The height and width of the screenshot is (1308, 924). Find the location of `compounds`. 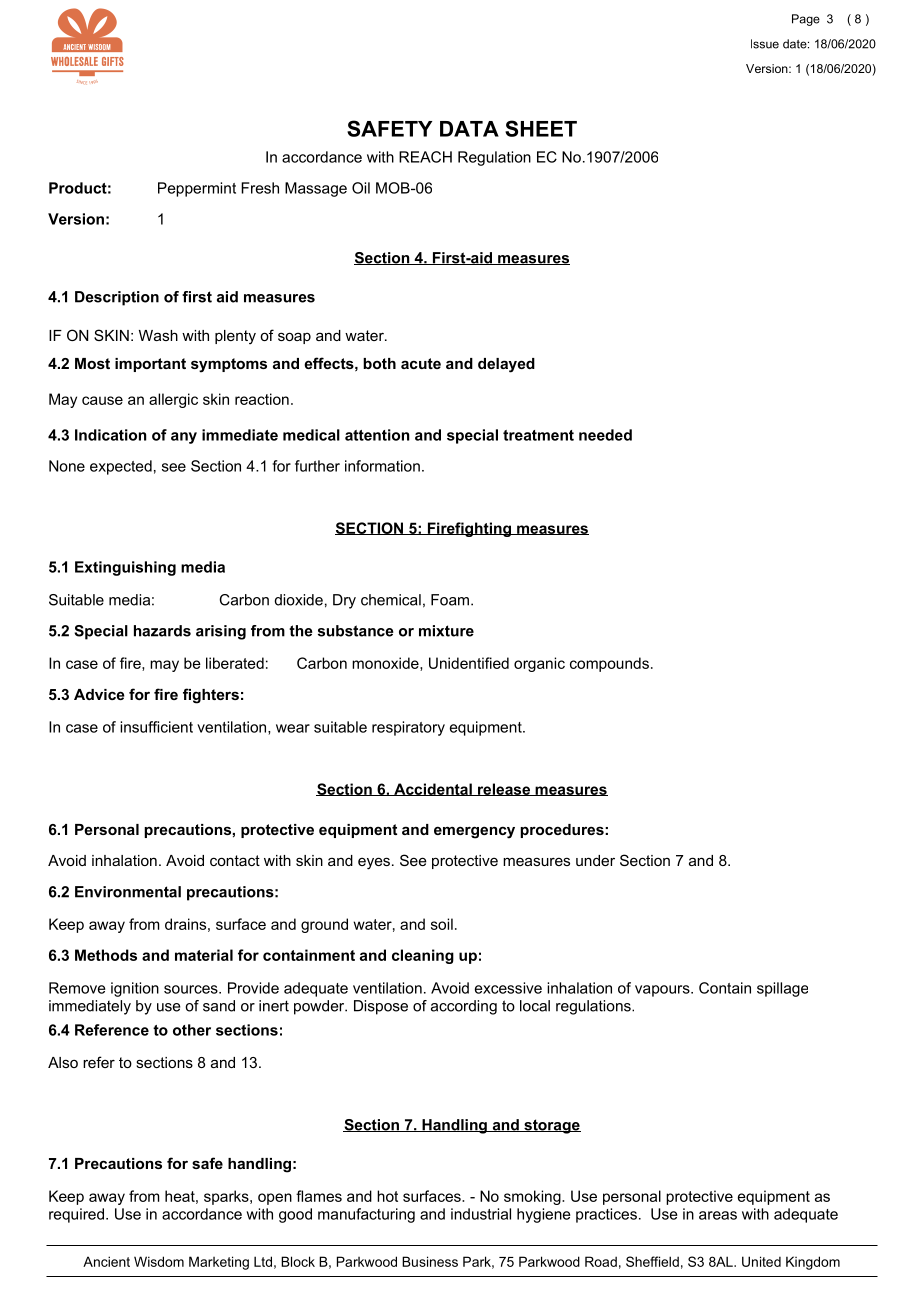

compounds is located at coordinates (609, 664).
